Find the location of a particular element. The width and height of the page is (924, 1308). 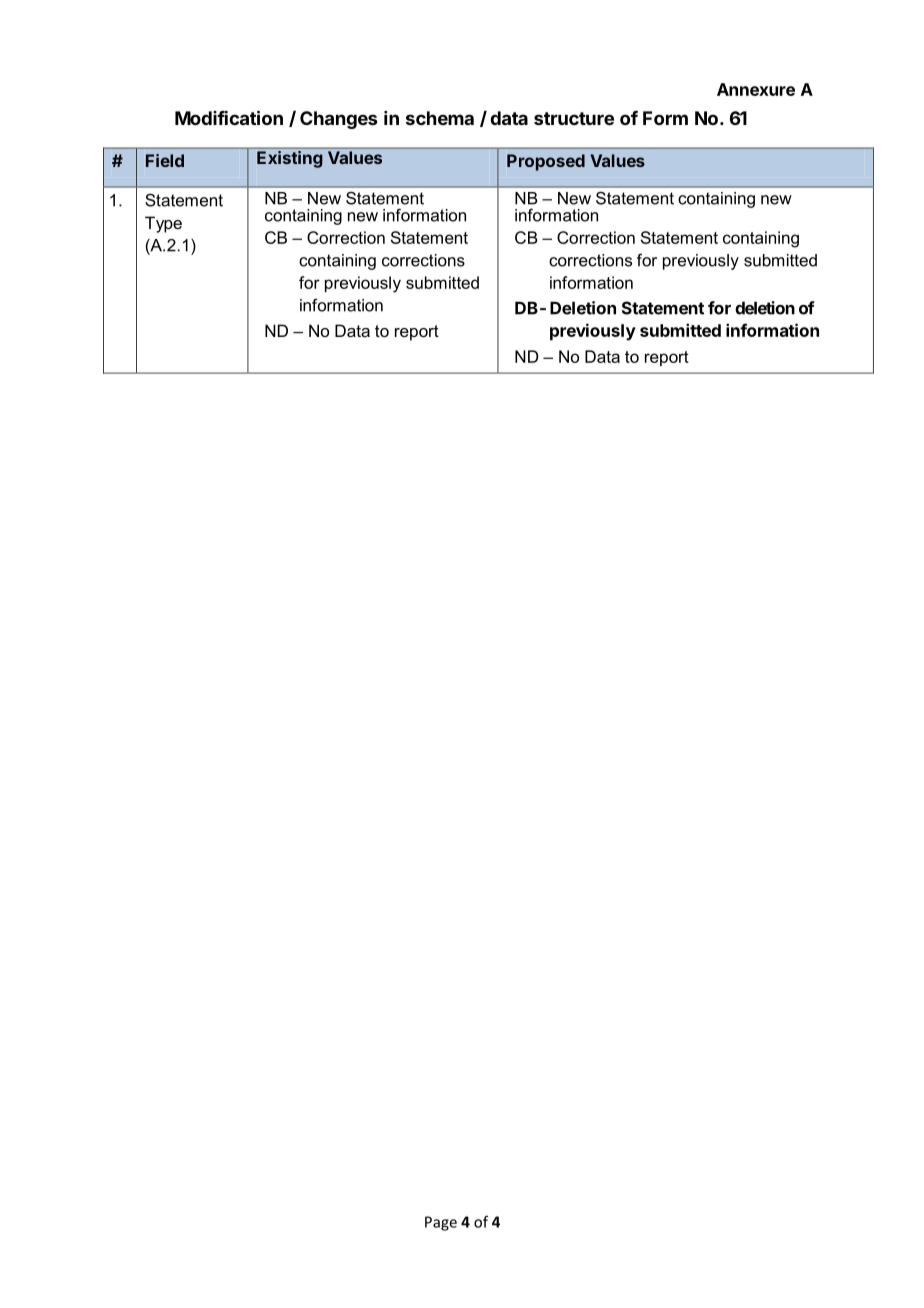

structure is located at coordinates (574, 118).
